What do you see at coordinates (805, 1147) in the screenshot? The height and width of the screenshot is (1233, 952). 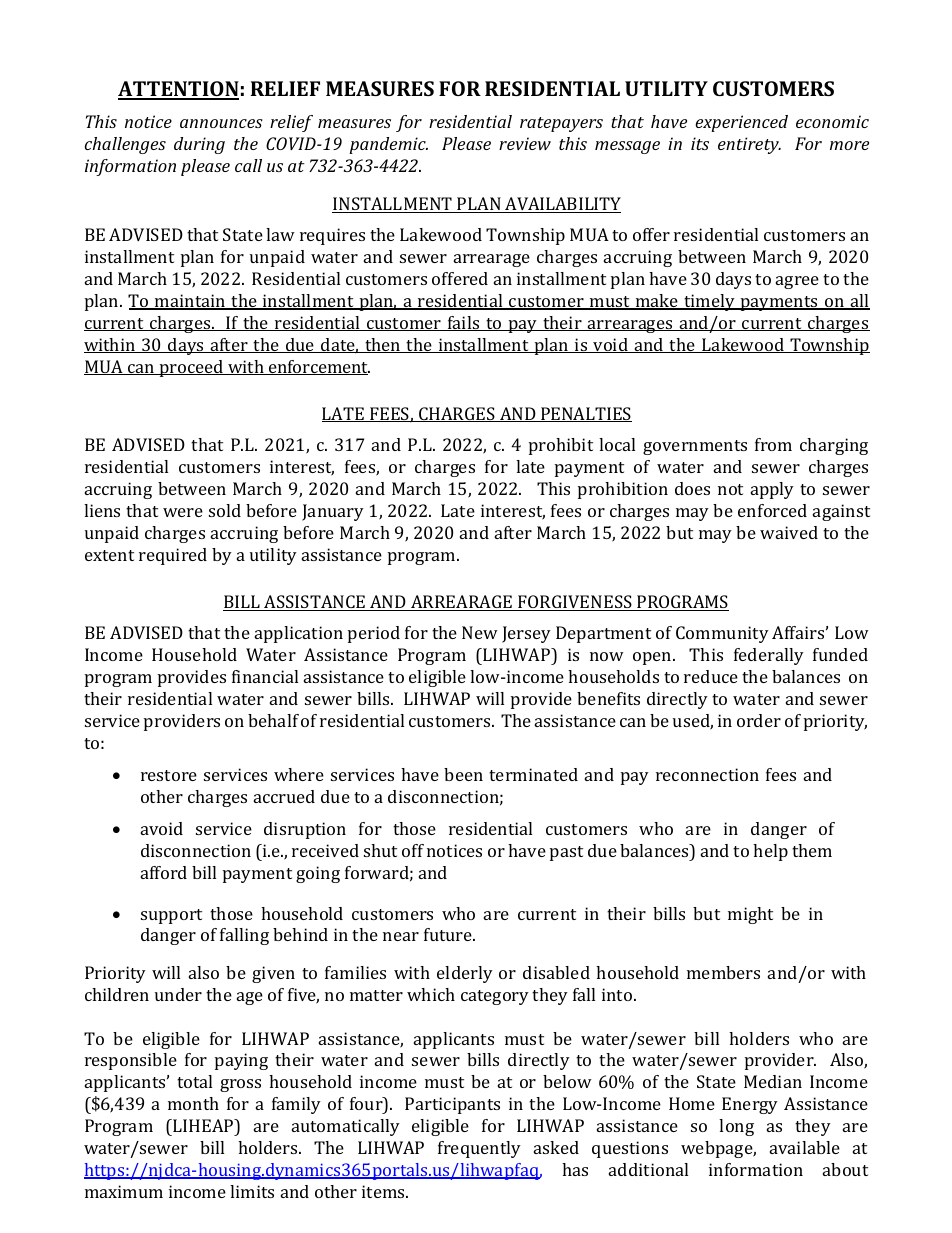 I see `available` at bounding box center [805, 1147].
